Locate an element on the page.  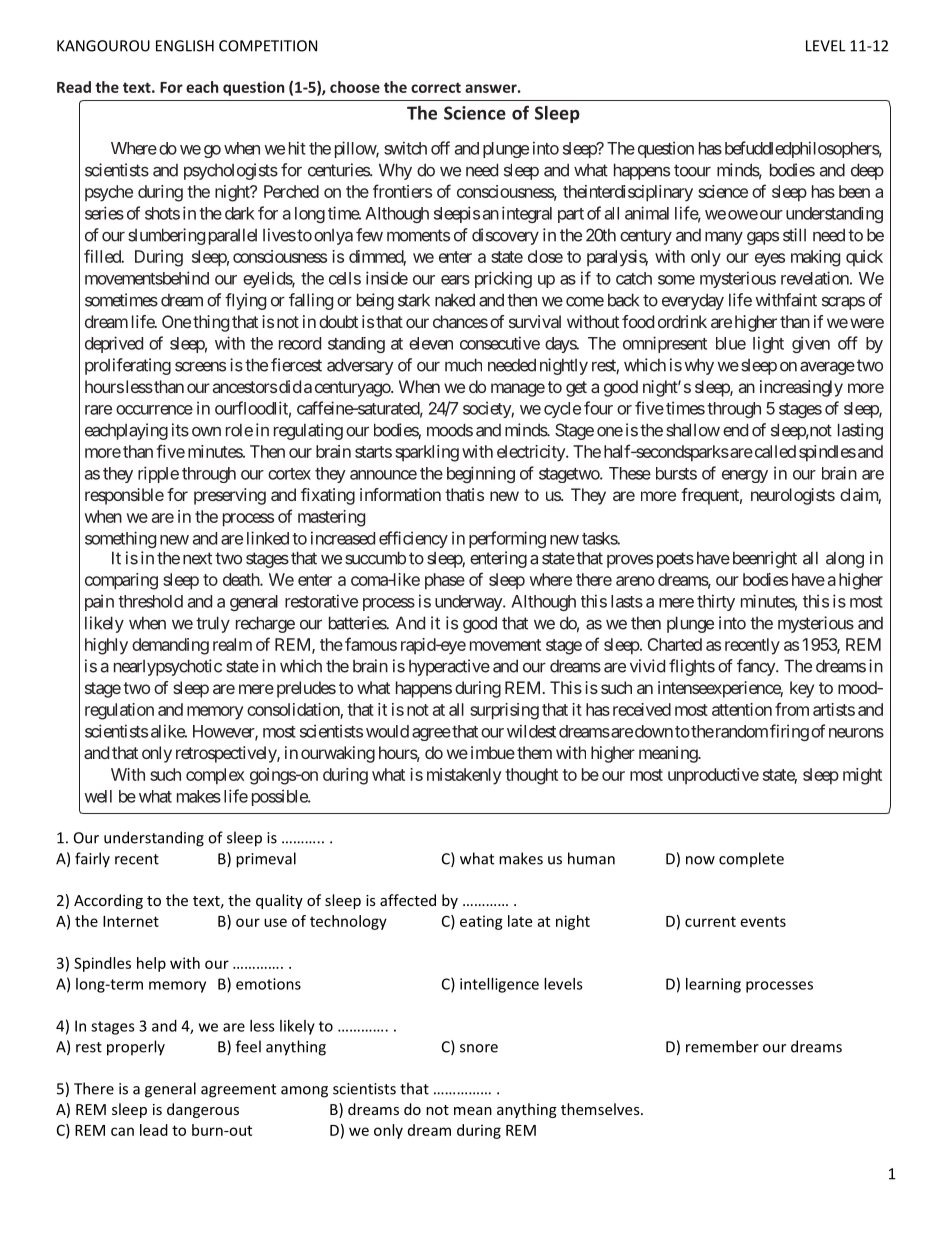
fairly is located at coordinates (92, 860).
